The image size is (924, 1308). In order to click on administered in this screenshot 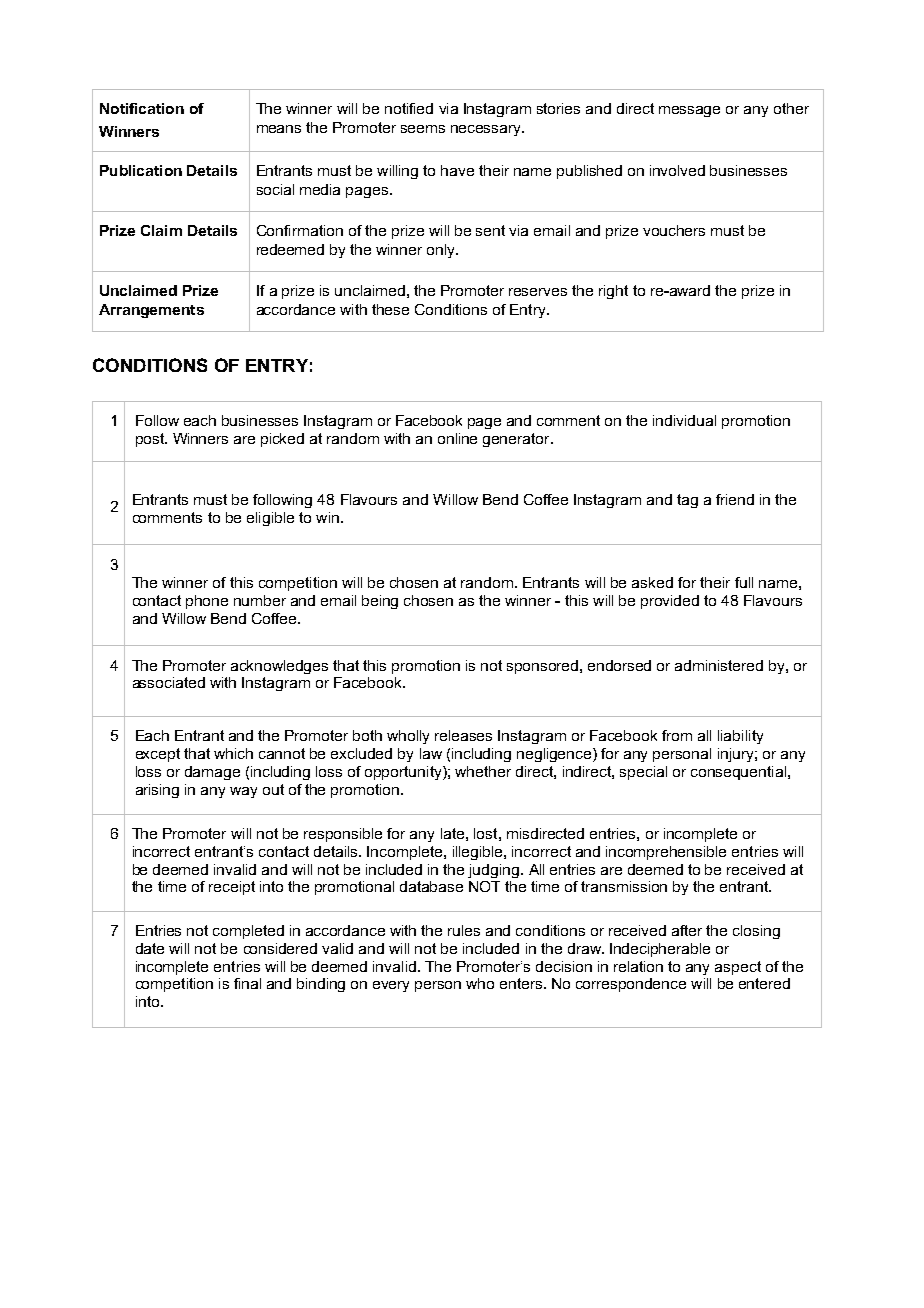, I will do `click(719, 665)`.
